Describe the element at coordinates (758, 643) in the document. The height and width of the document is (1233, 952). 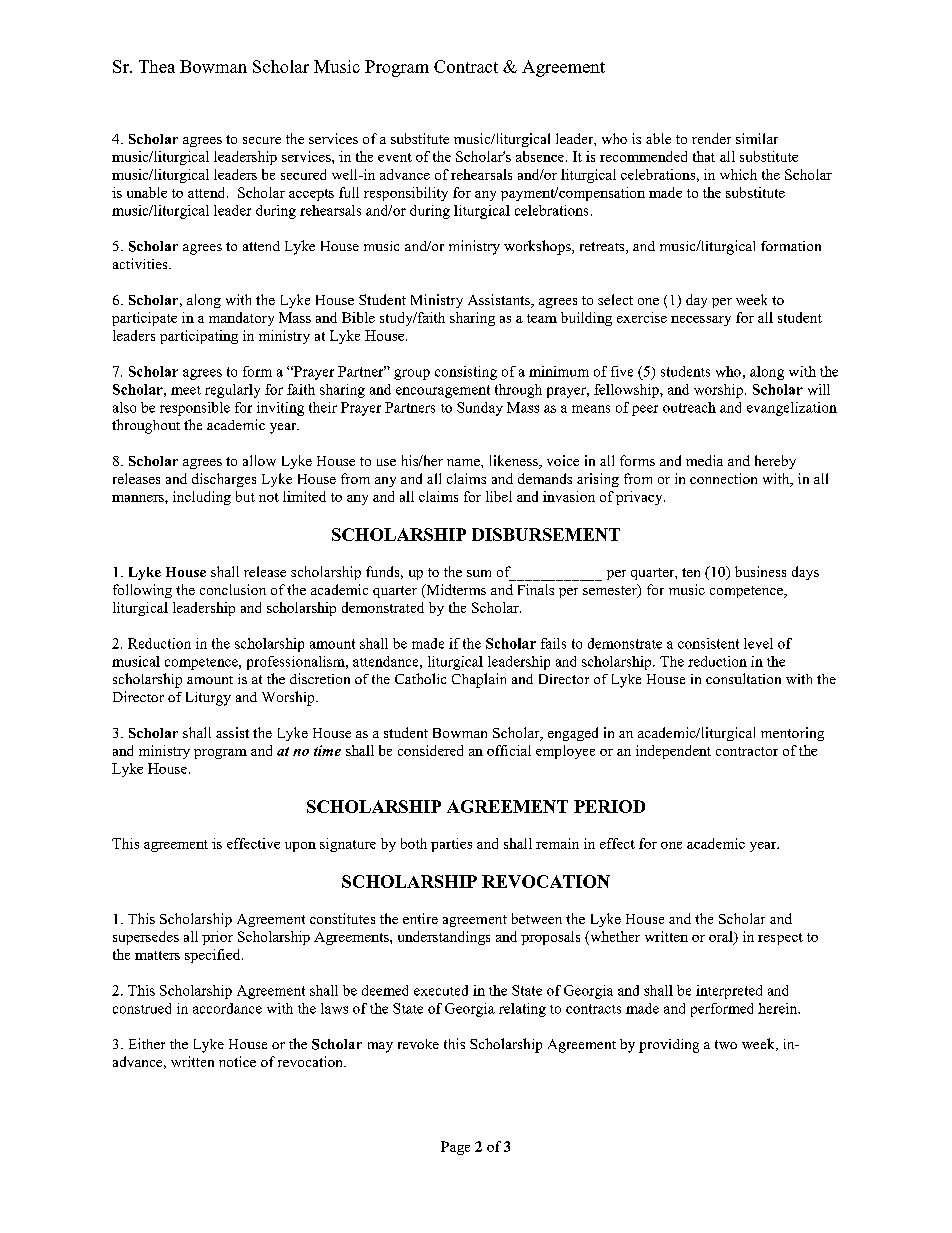
I see `level` at that location.
